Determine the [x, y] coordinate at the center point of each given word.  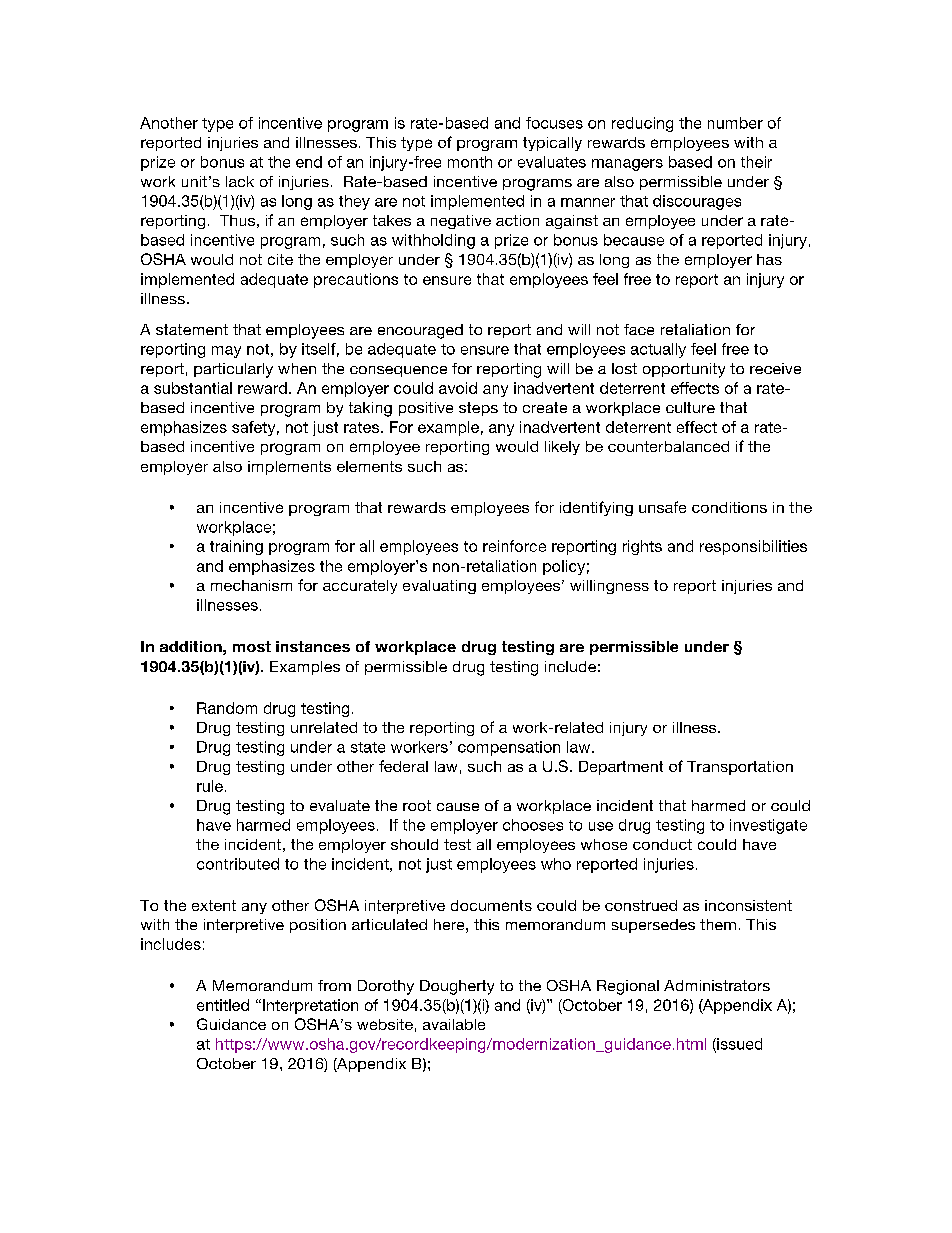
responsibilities [753, 547]
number [735, 123]
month [470, 162]
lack [240, 181]
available [454, 1024]
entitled [223, 1005]
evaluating [439, 587]
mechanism [251, 585]
